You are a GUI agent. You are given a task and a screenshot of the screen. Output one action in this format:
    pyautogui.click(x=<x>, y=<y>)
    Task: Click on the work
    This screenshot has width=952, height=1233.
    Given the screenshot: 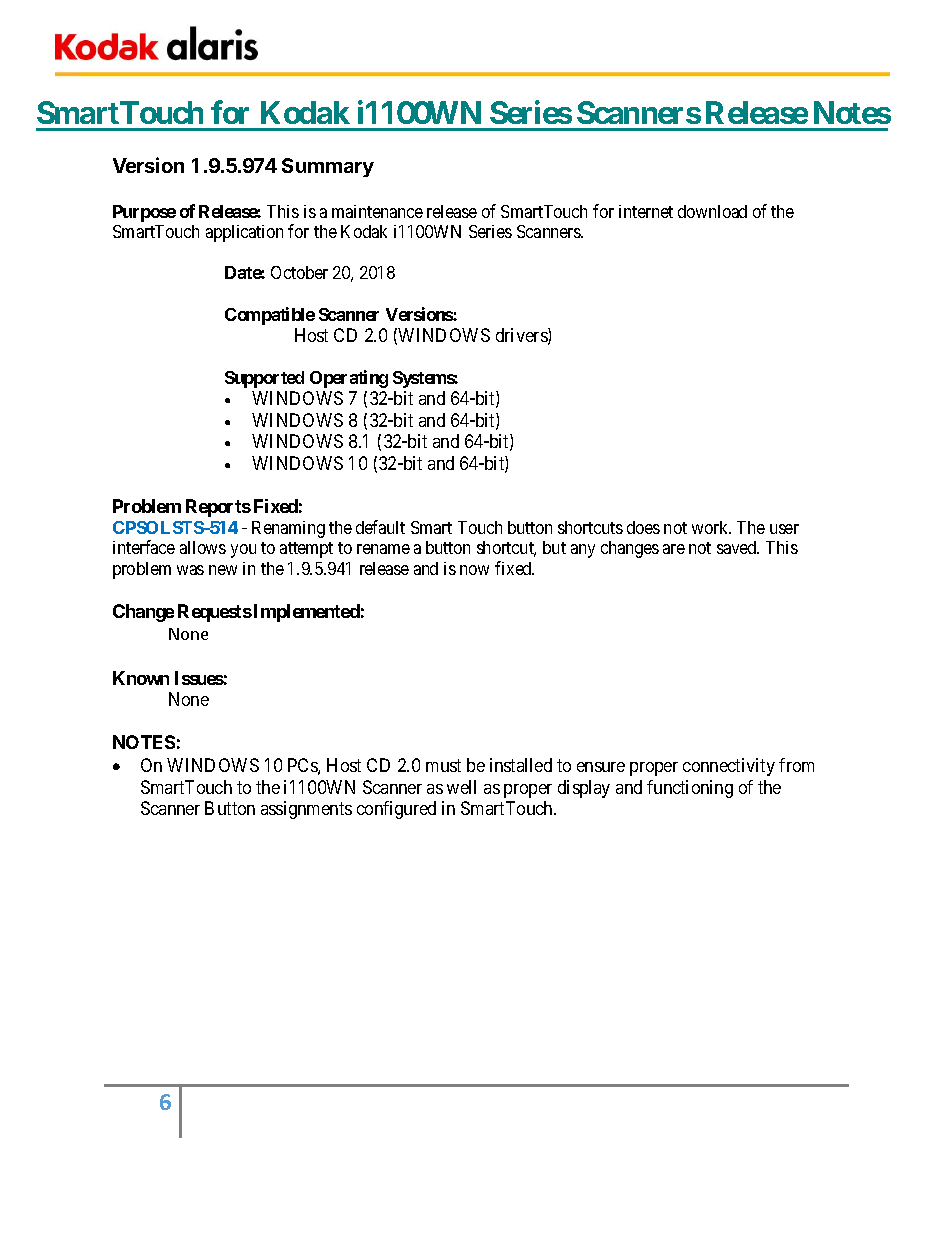 What is the action you would take?
    pyautogui.click(x=711, y=527)
